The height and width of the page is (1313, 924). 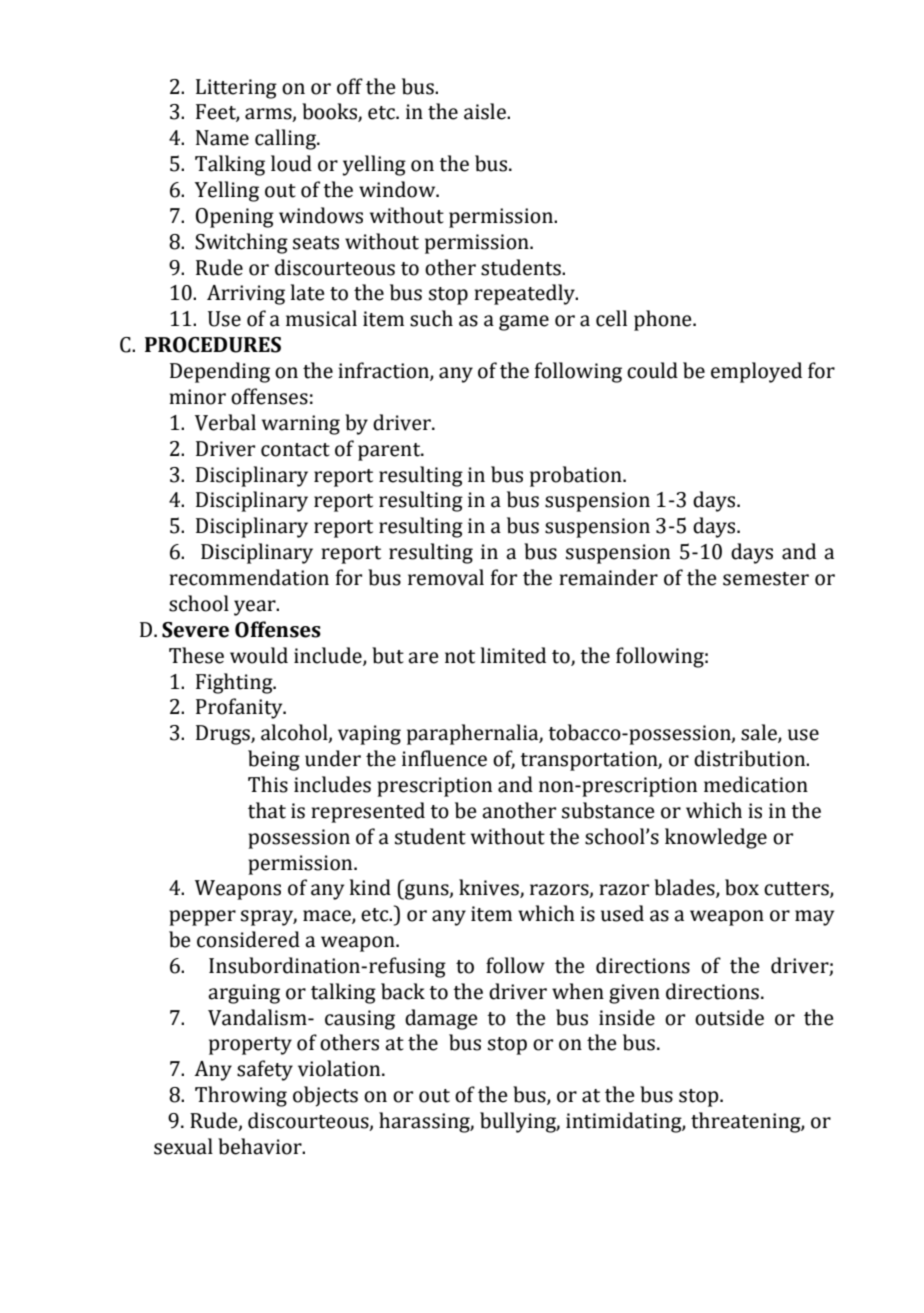 I want to click on contact, so click(x=295, y=450).
